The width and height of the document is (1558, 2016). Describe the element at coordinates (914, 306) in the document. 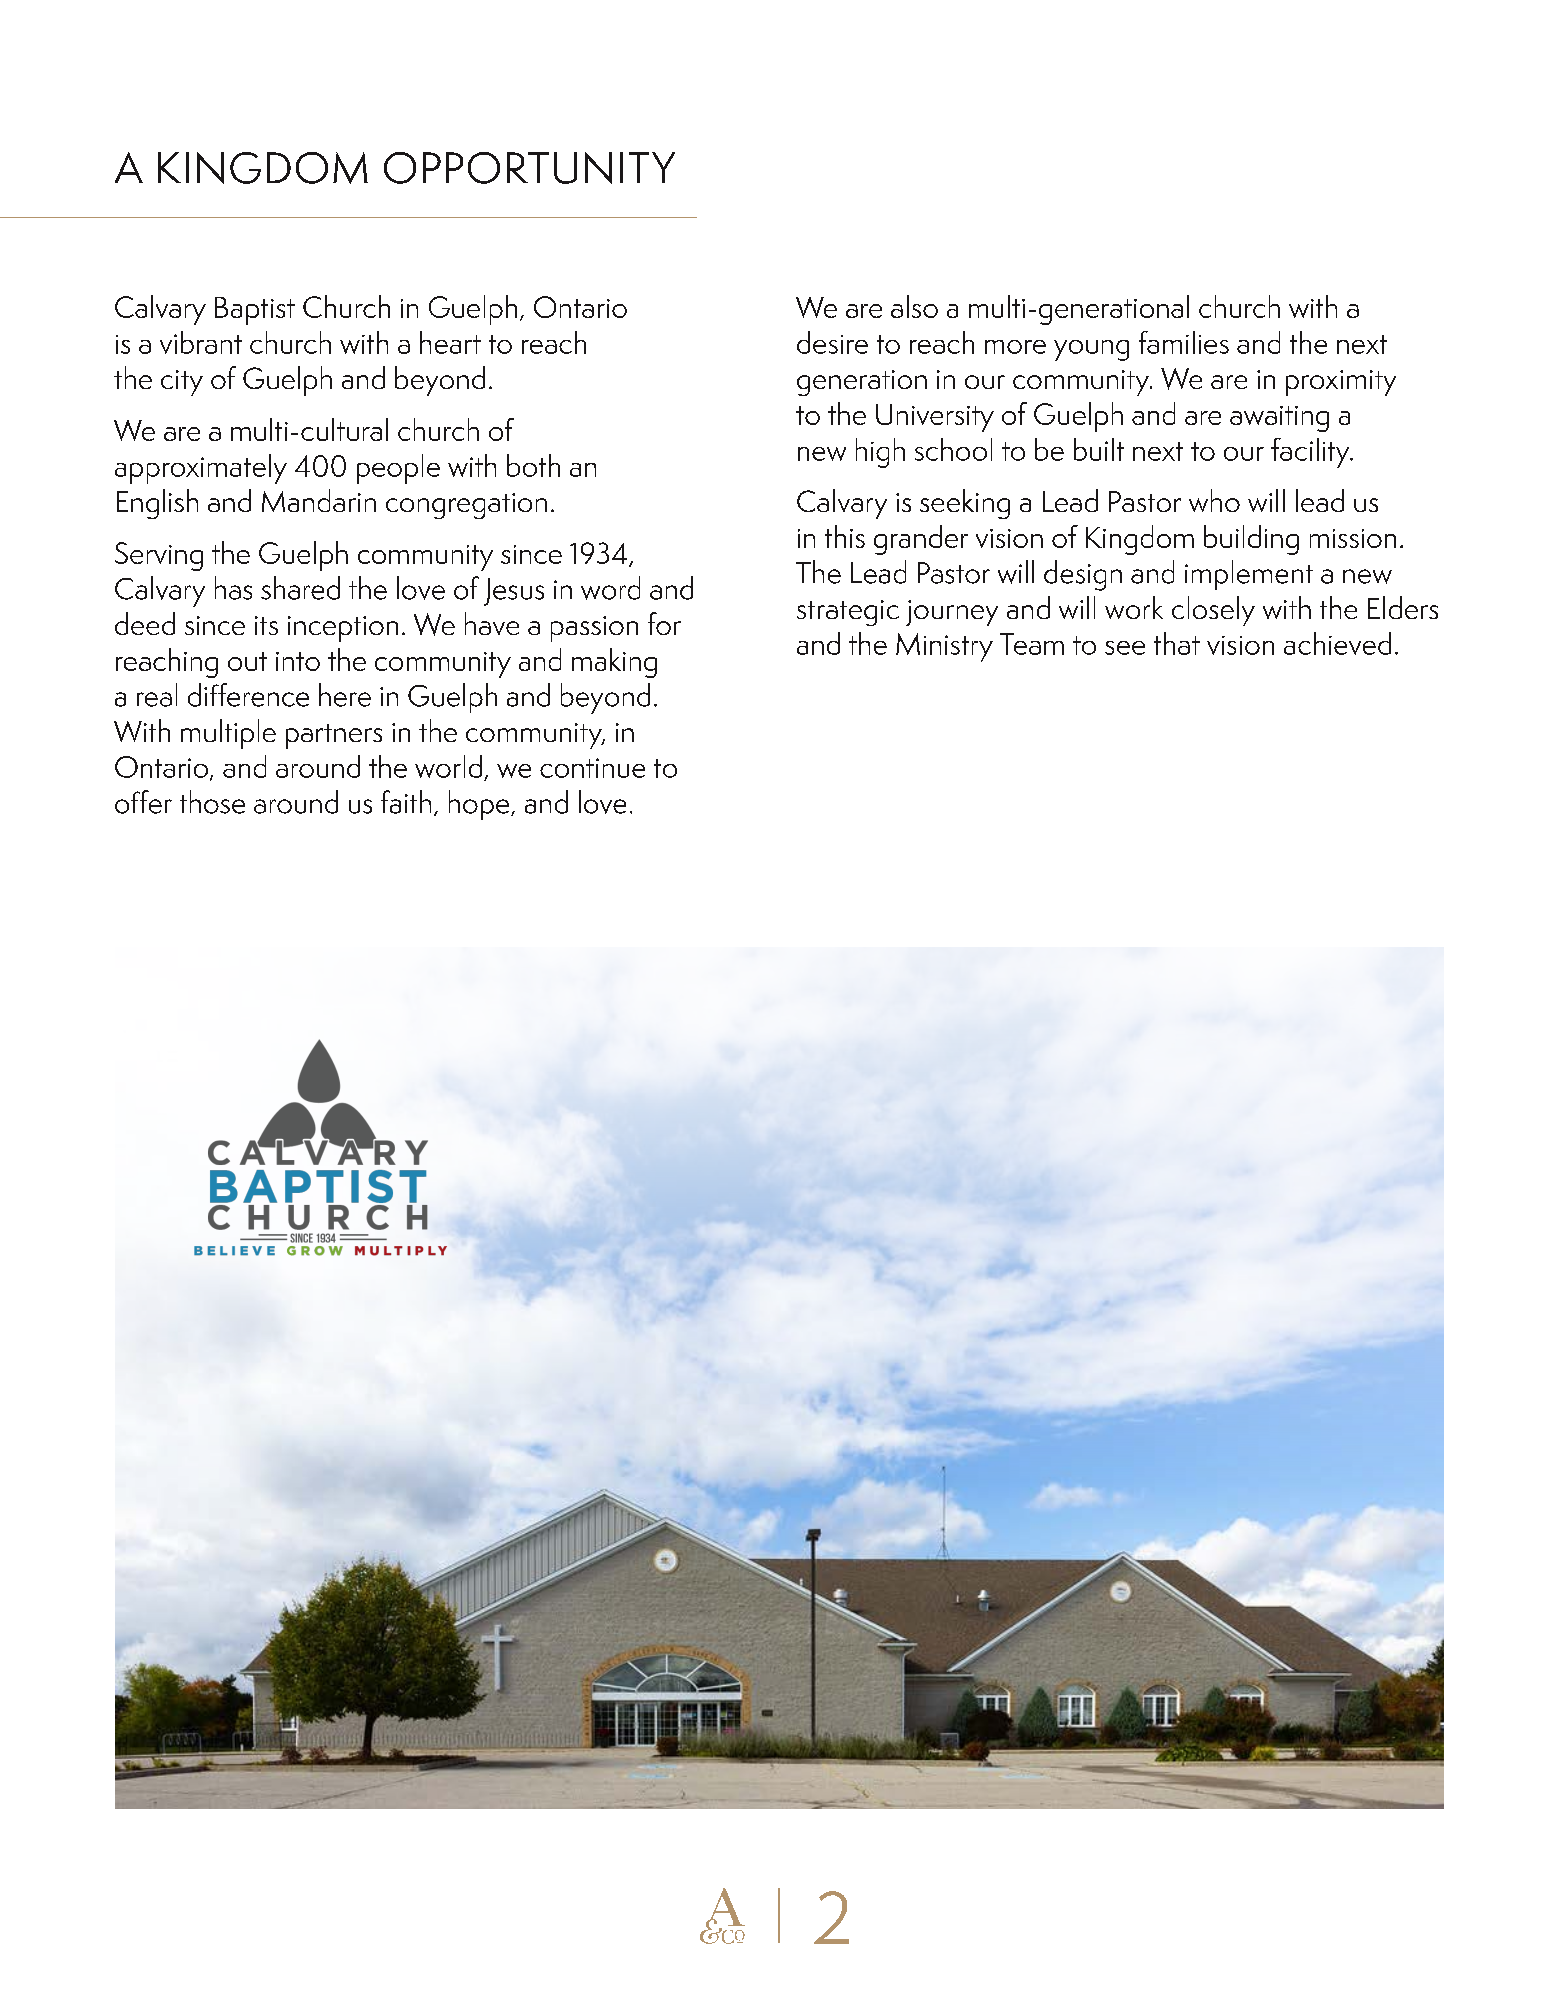

I see `also` at that location.
